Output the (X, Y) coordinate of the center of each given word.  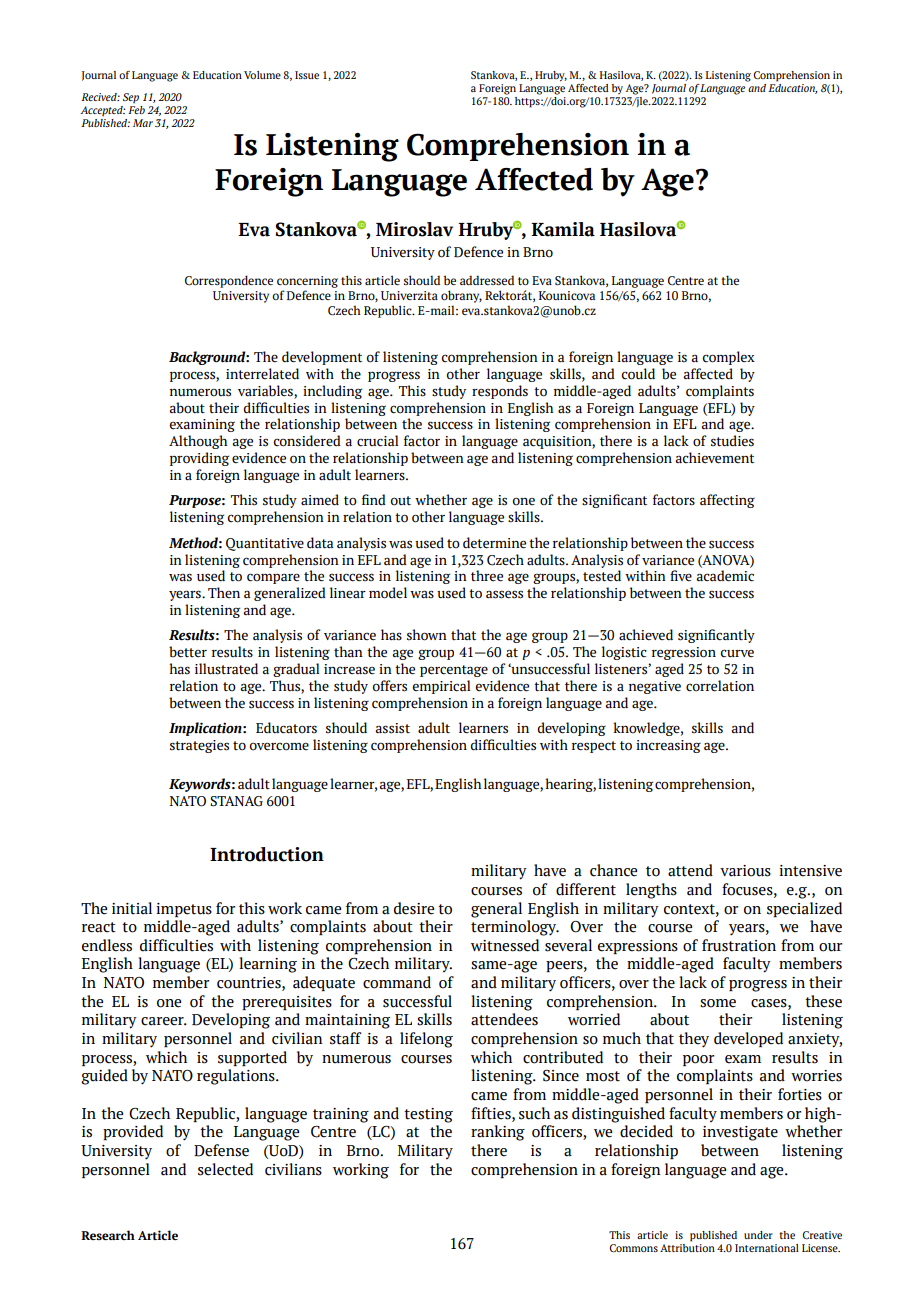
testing (428, 1115)
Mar (143, 123)
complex (729, 358)
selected (225, 1169)
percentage (454, 671)
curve (737, 653)
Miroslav (414, 229)
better (188, 652)
